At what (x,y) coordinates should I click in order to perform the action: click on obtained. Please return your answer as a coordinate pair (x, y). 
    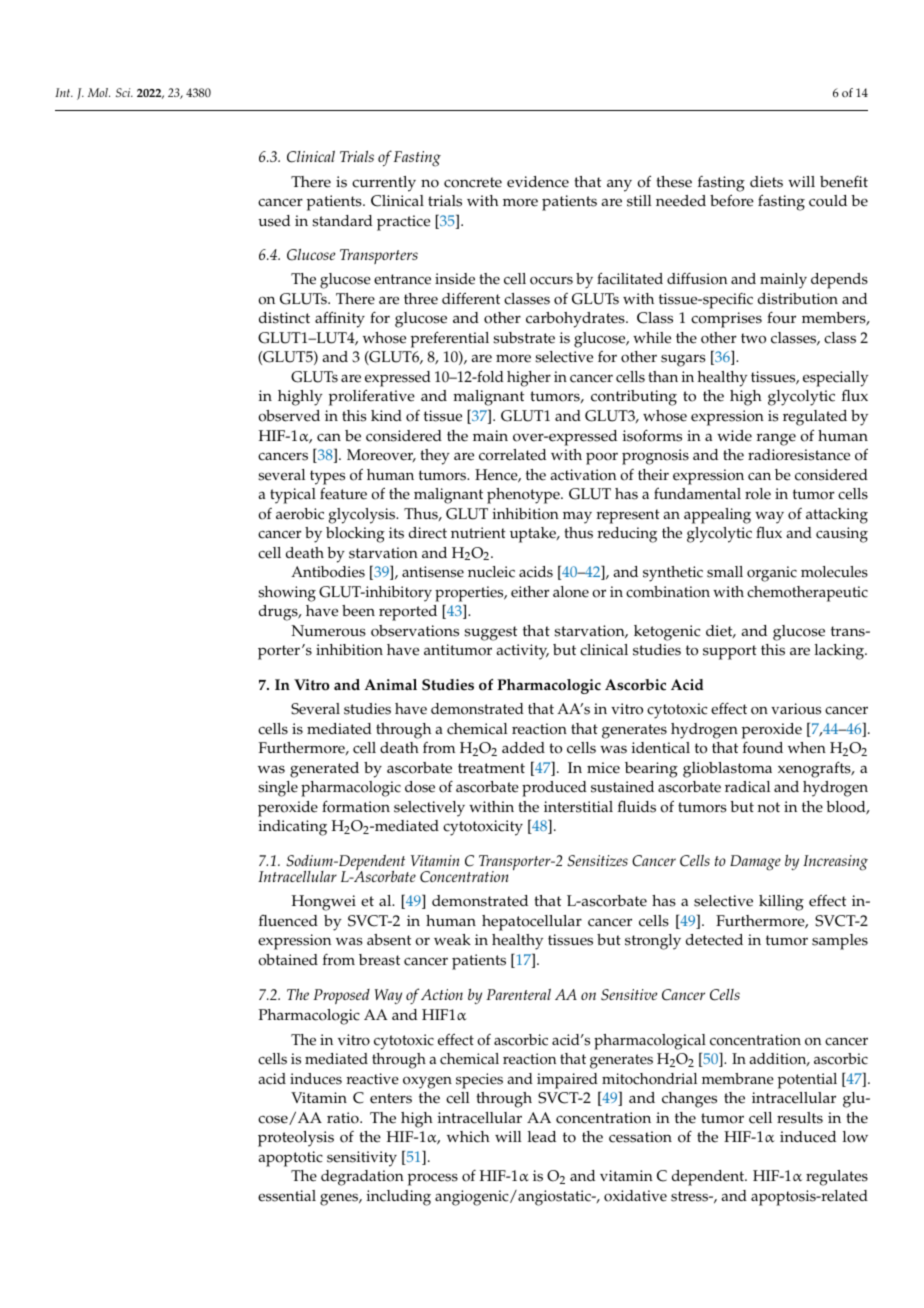
    Looking at the image, I should click on (288, 960).
